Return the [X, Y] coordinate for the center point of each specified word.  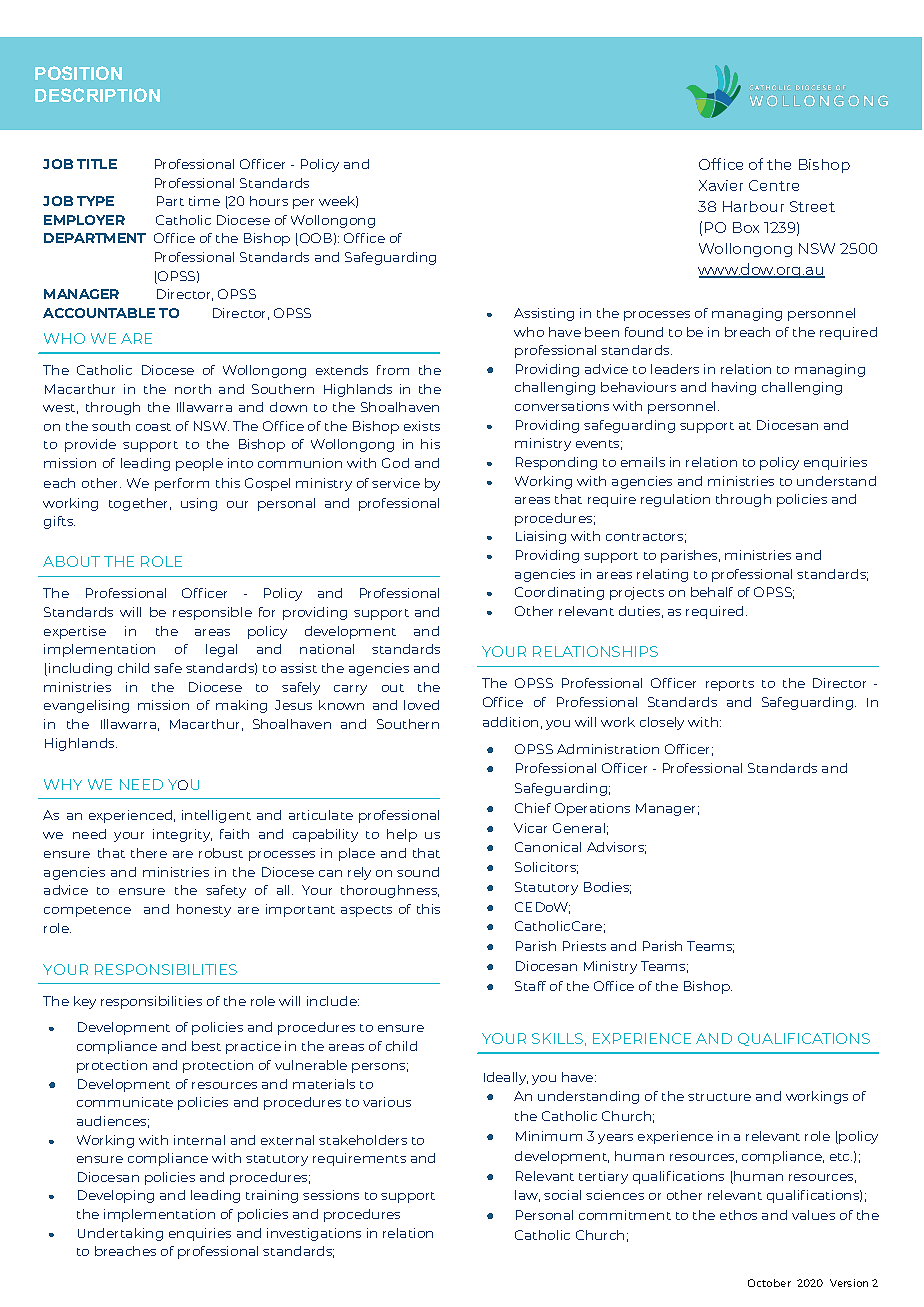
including [80, 669]
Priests [584, 946]
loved [421, 705]
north [193, 389]
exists [422, 426]
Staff [530, 986]
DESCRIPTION [97, 95]
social [562, 1195]
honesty [204, 910]
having [734, 388]
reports [730, 685]
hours [269, 201]
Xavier [721, 185]
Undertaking [120, 1234]
